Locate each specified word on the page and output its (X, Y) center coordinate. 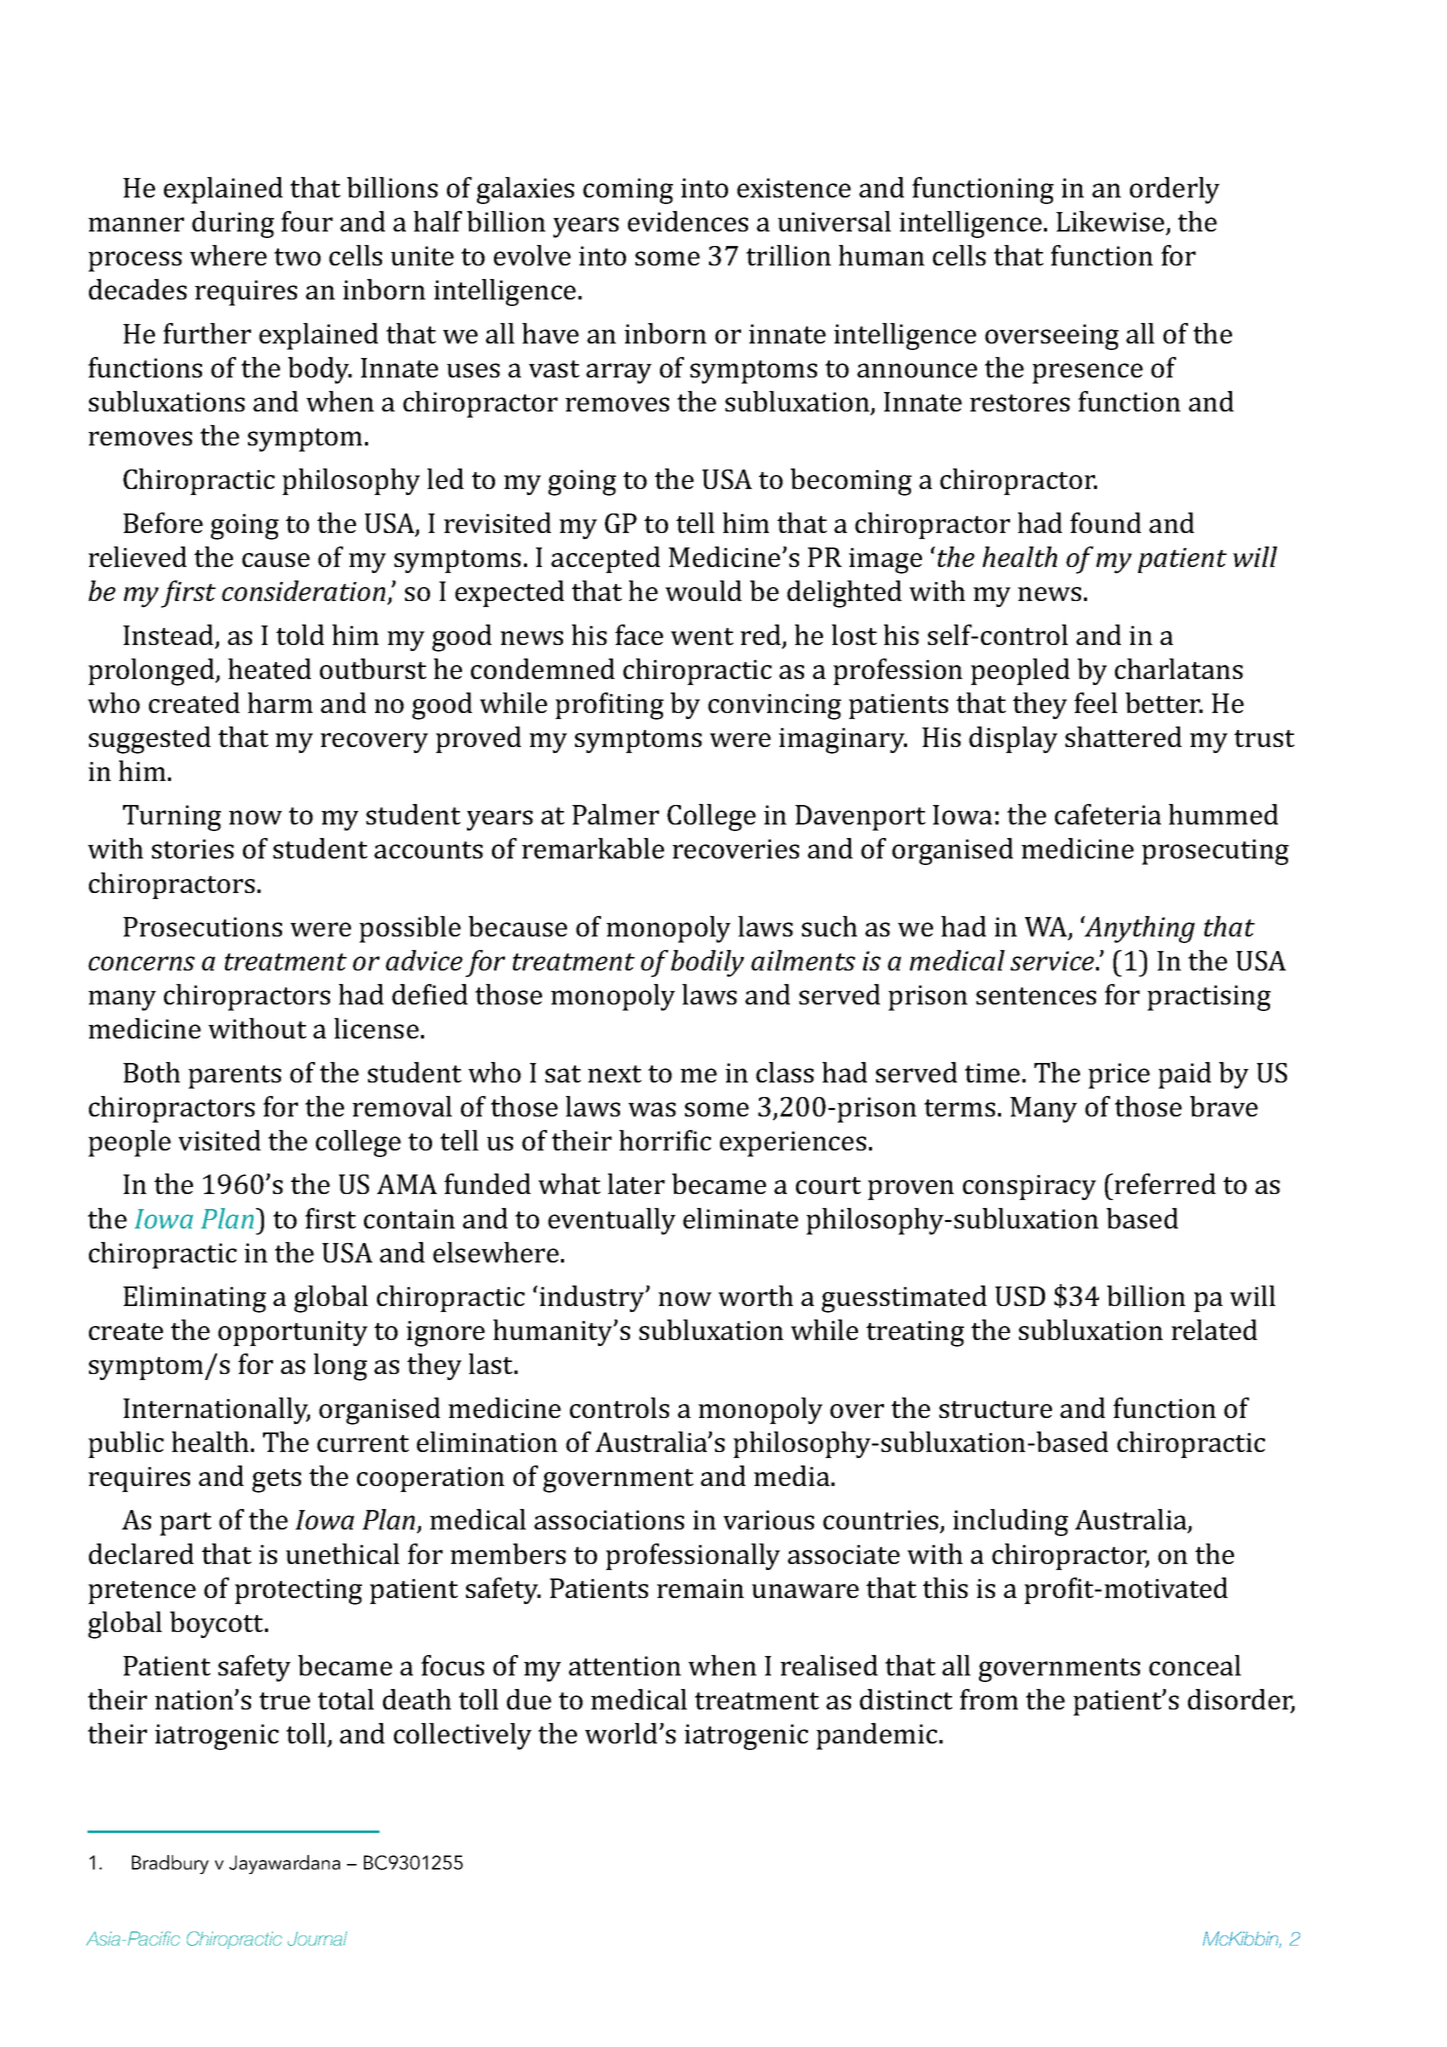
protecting (298, 1592)
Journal (317, 1938)
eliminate (740, 1218)
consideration (305, 592)
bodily (707, 963)
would (703, 590)
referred (1165, 1183)
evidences (688, 221)
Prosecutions (202, 927)
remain (700, 1588)
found (1105, 522)
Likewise (1111, 222)
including (1010, 1522)
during (233, 224)
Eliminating (194, 1299)
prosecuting (1215, 852)
